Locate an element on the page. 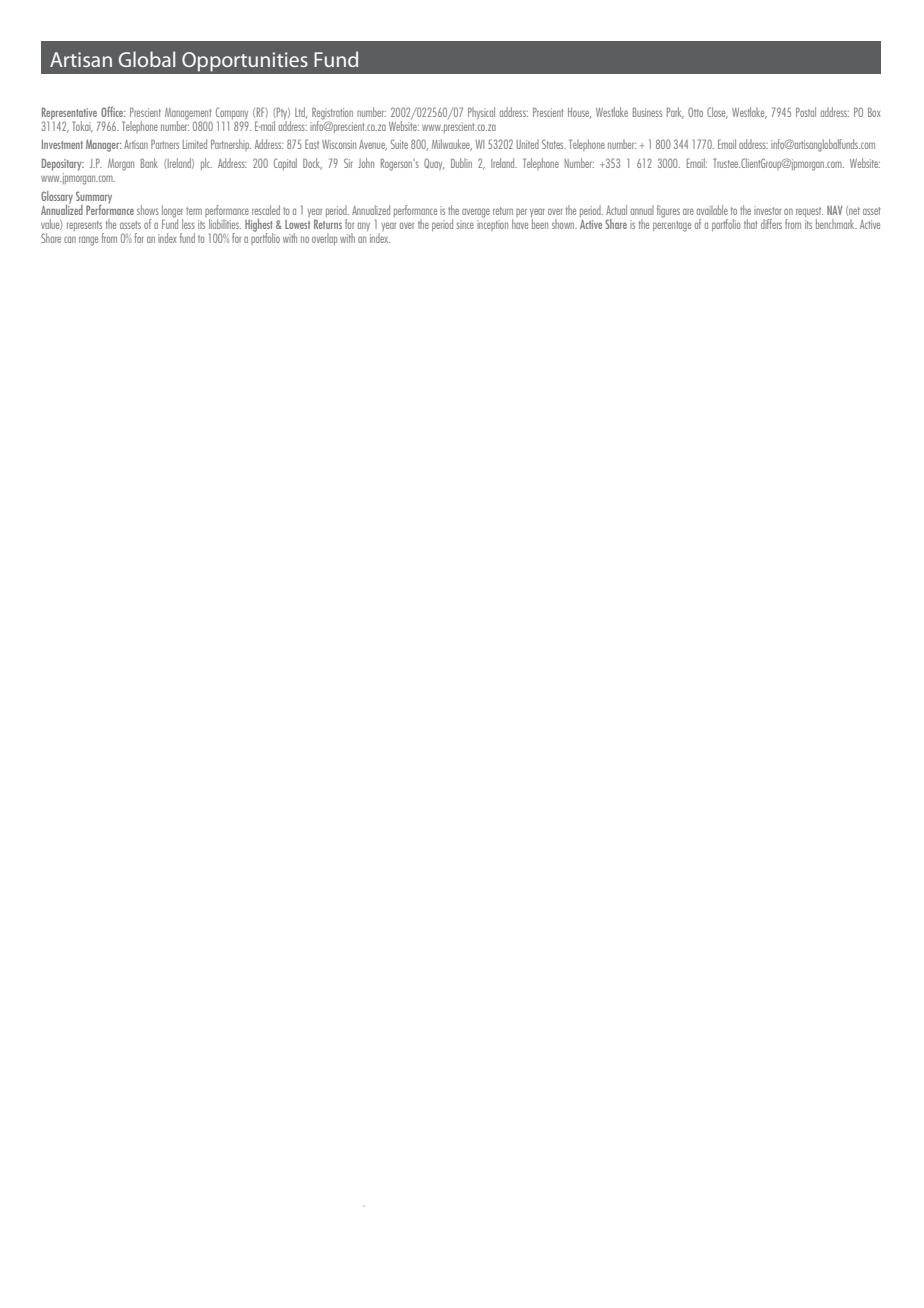 This document has height=1308, width=924. differs is located at coordinates (771, 224).
